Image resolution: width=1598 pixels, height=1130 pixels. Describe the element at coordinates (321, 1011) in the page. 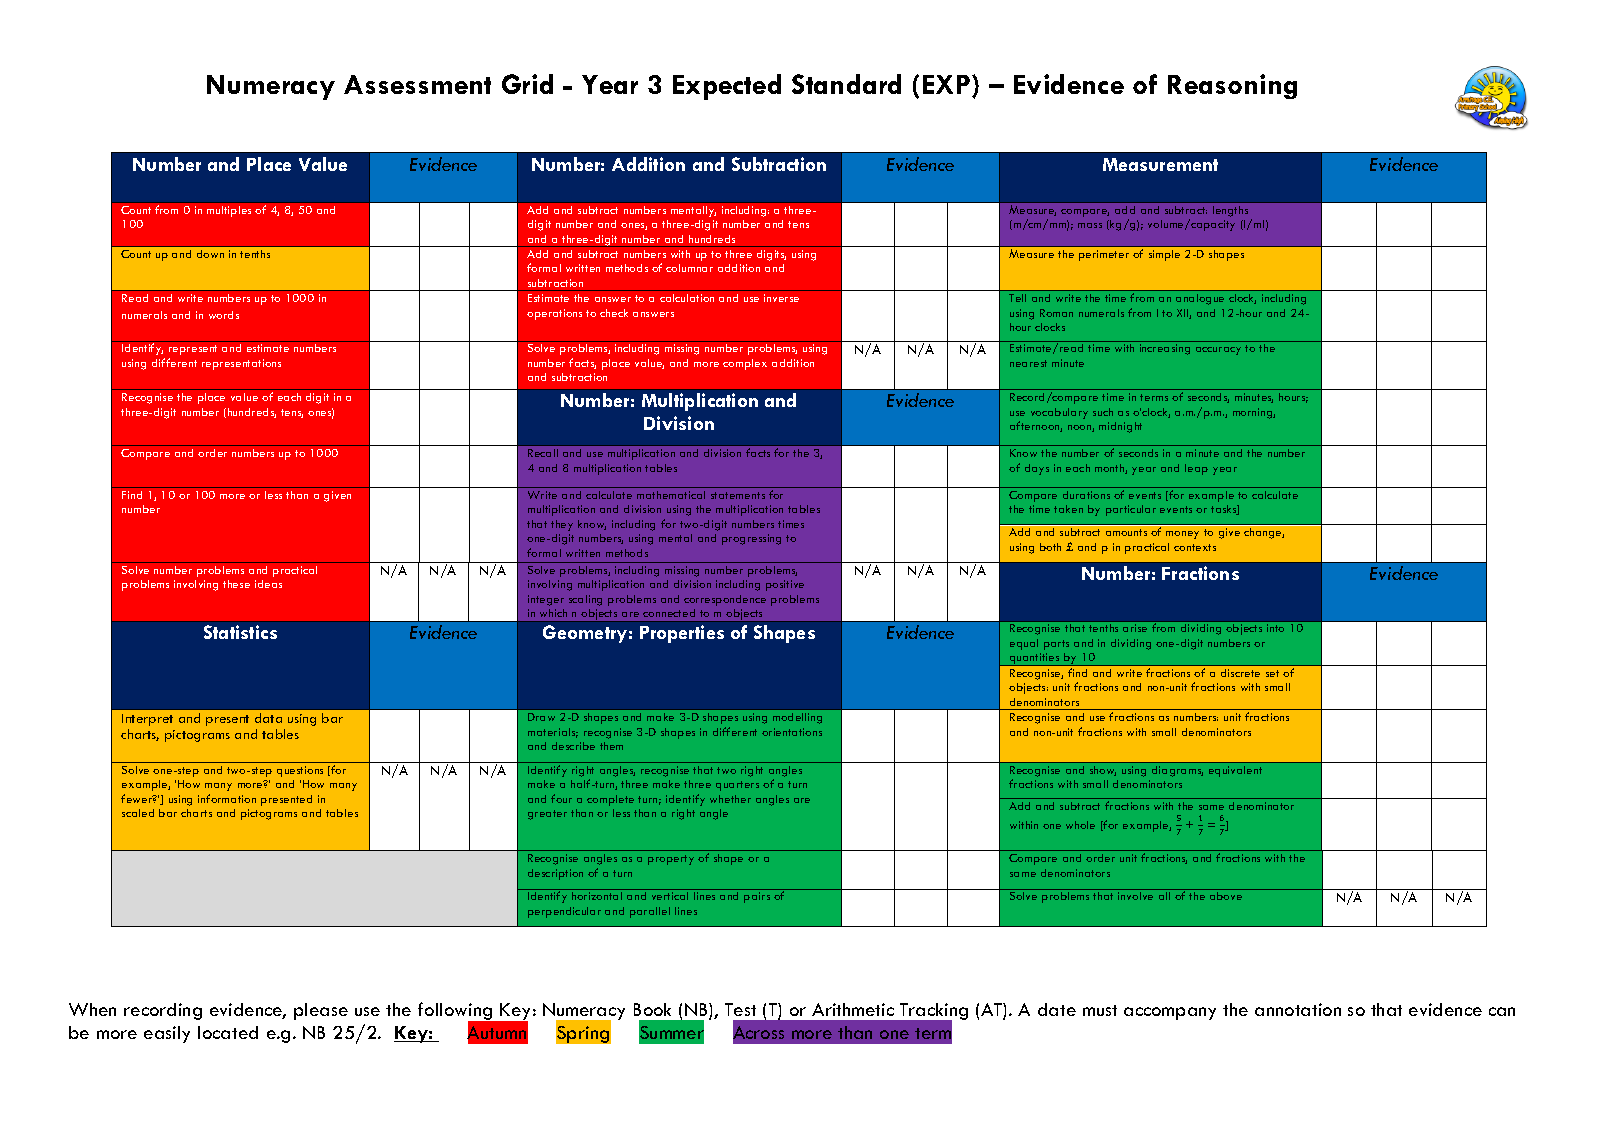

I see `please` at that location.
